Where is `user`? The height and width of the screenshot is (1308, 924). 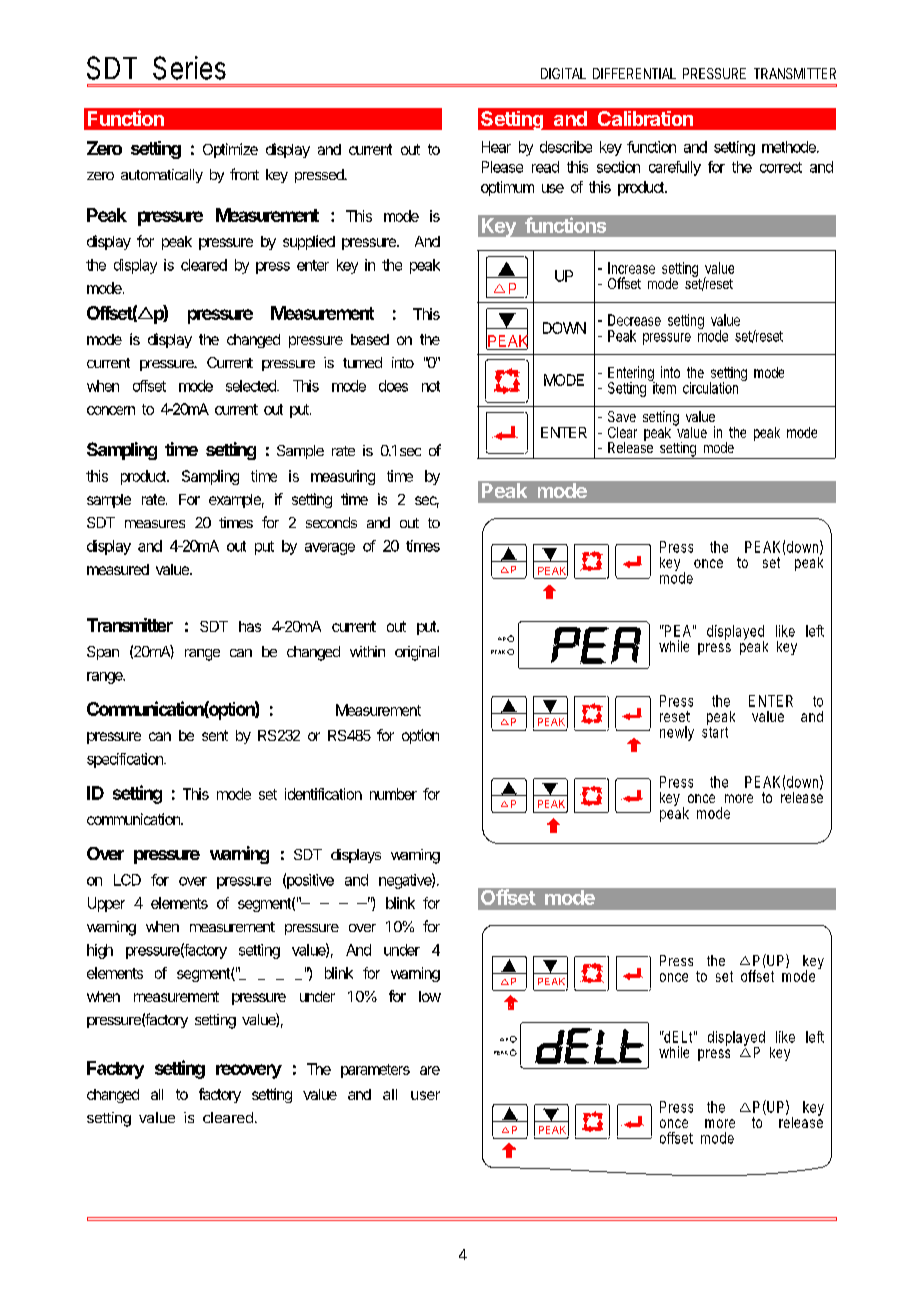 user is located at coordinates (425, 1095).
